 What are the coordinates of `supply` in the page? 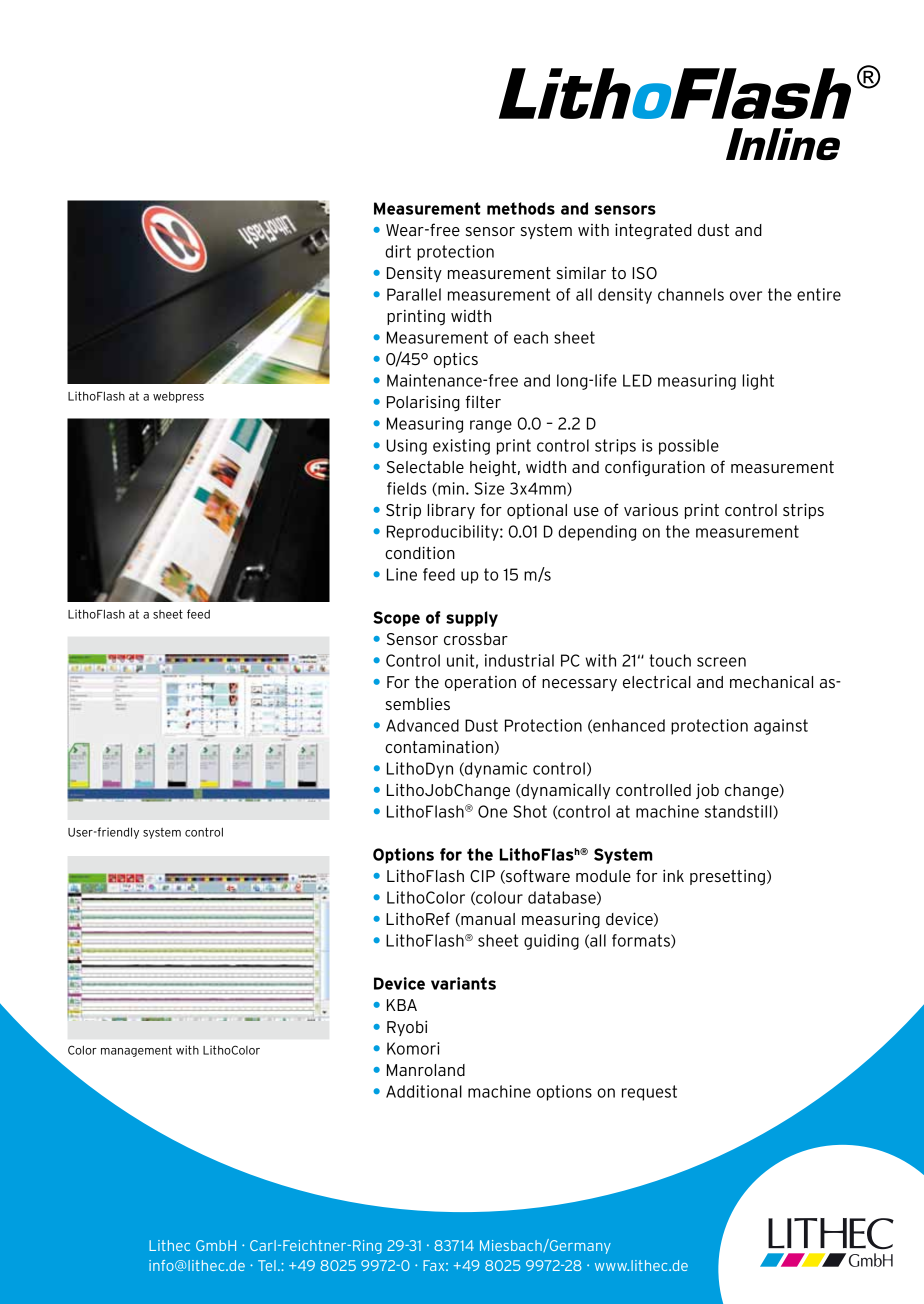 It's located at (472, 619).
